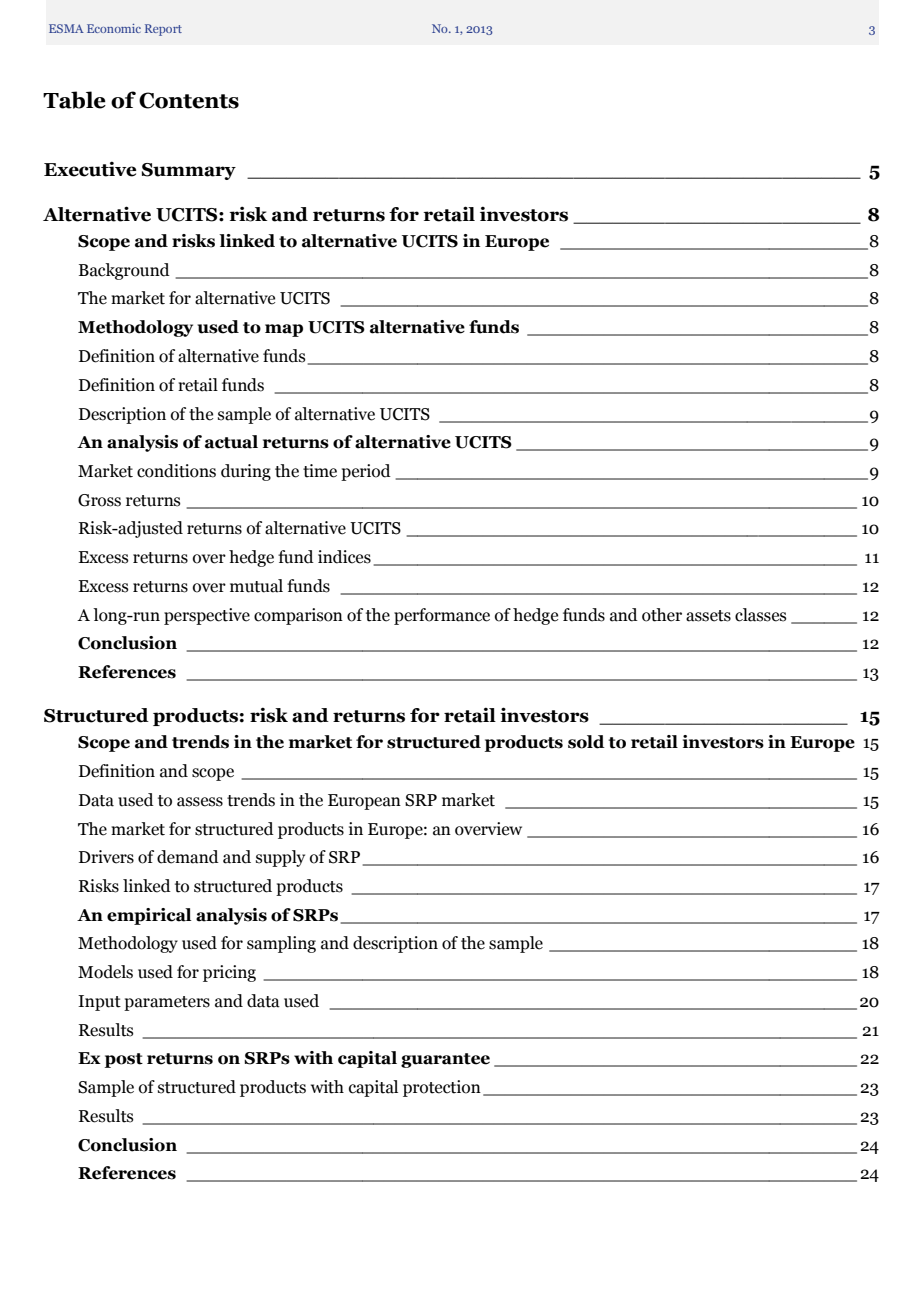 This screenshot has height=1308, width=924. I want to click on Summary, so click(189, 171).
